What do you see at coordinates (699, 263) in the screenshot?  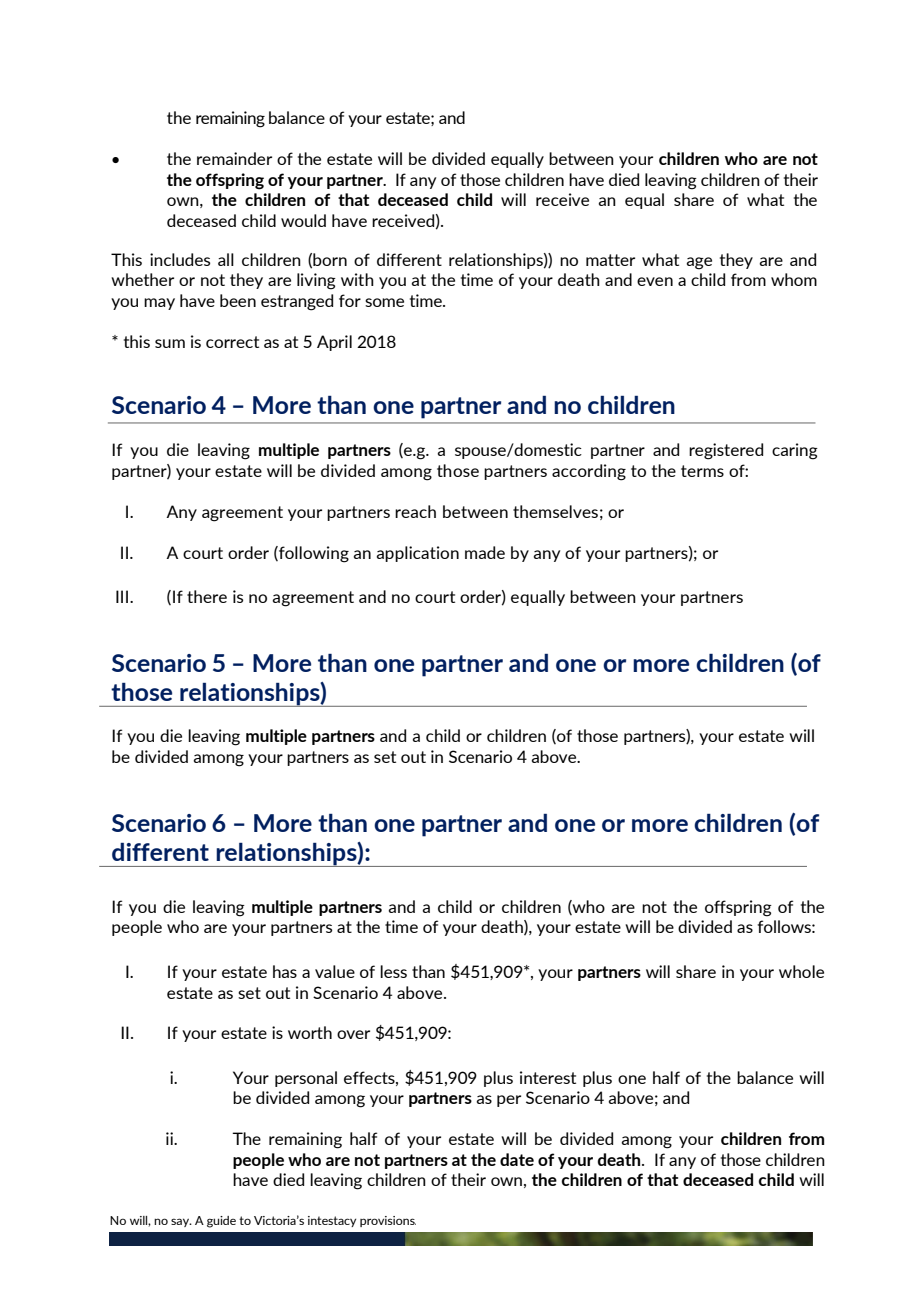 I see `age` at bounding box center [699, 263].
